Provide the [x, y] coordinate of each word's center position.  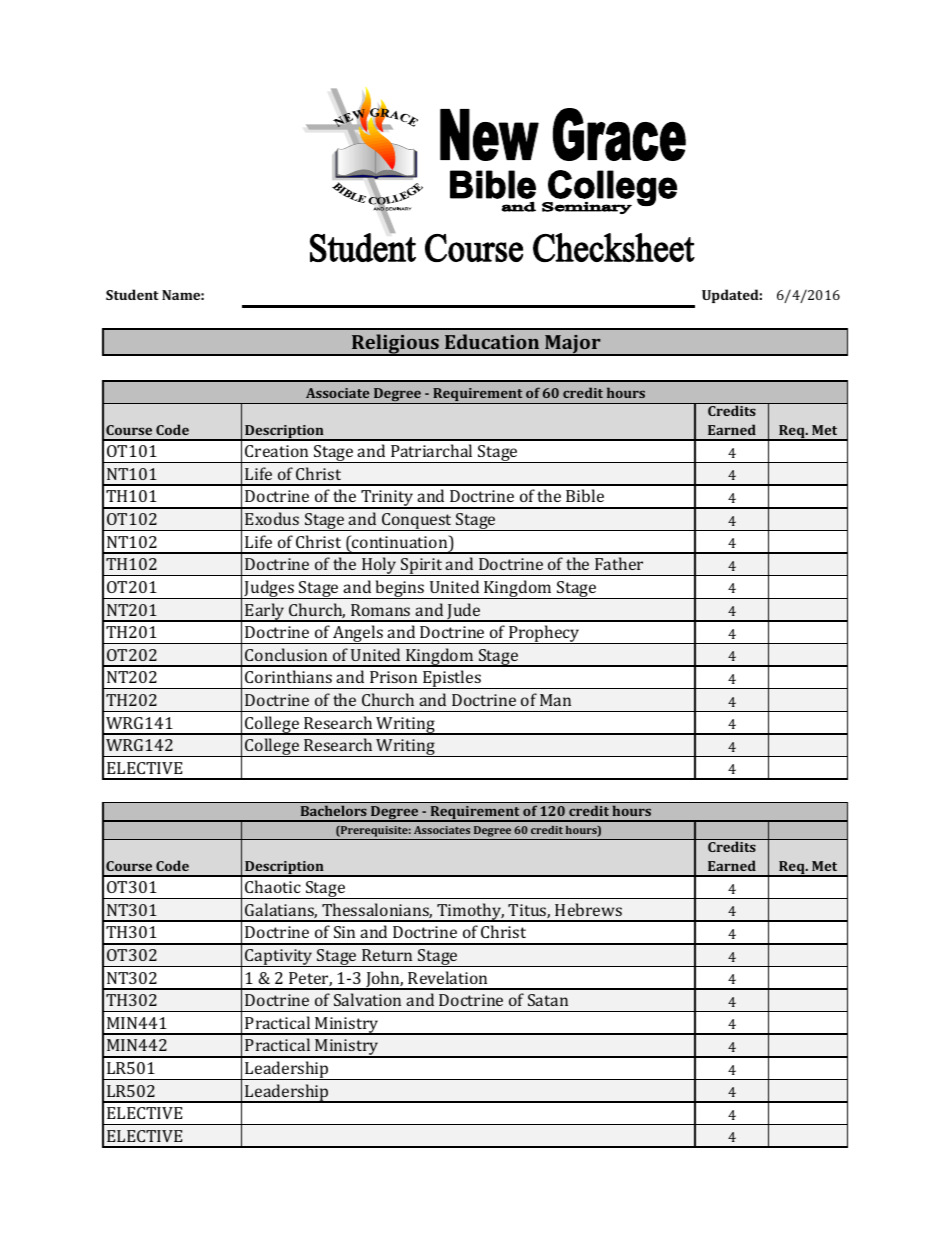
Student [132, 294]
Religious [395, 345]
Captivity [279, 958]
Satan [548, 1000]
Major [573, 345]
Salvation [367, 999]
